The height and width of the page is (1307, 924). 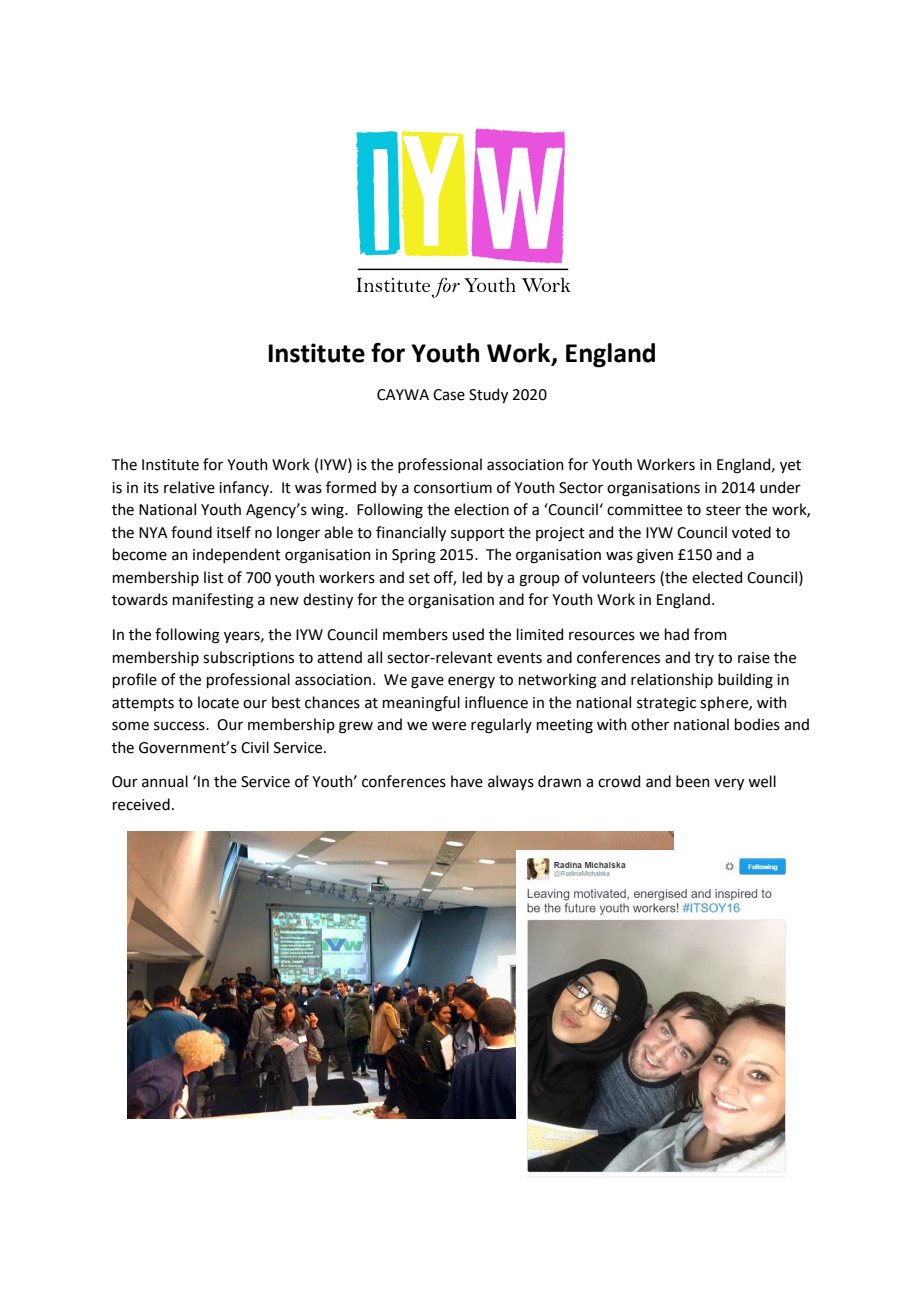 I want to click on led, so click(x=472, y=577).
